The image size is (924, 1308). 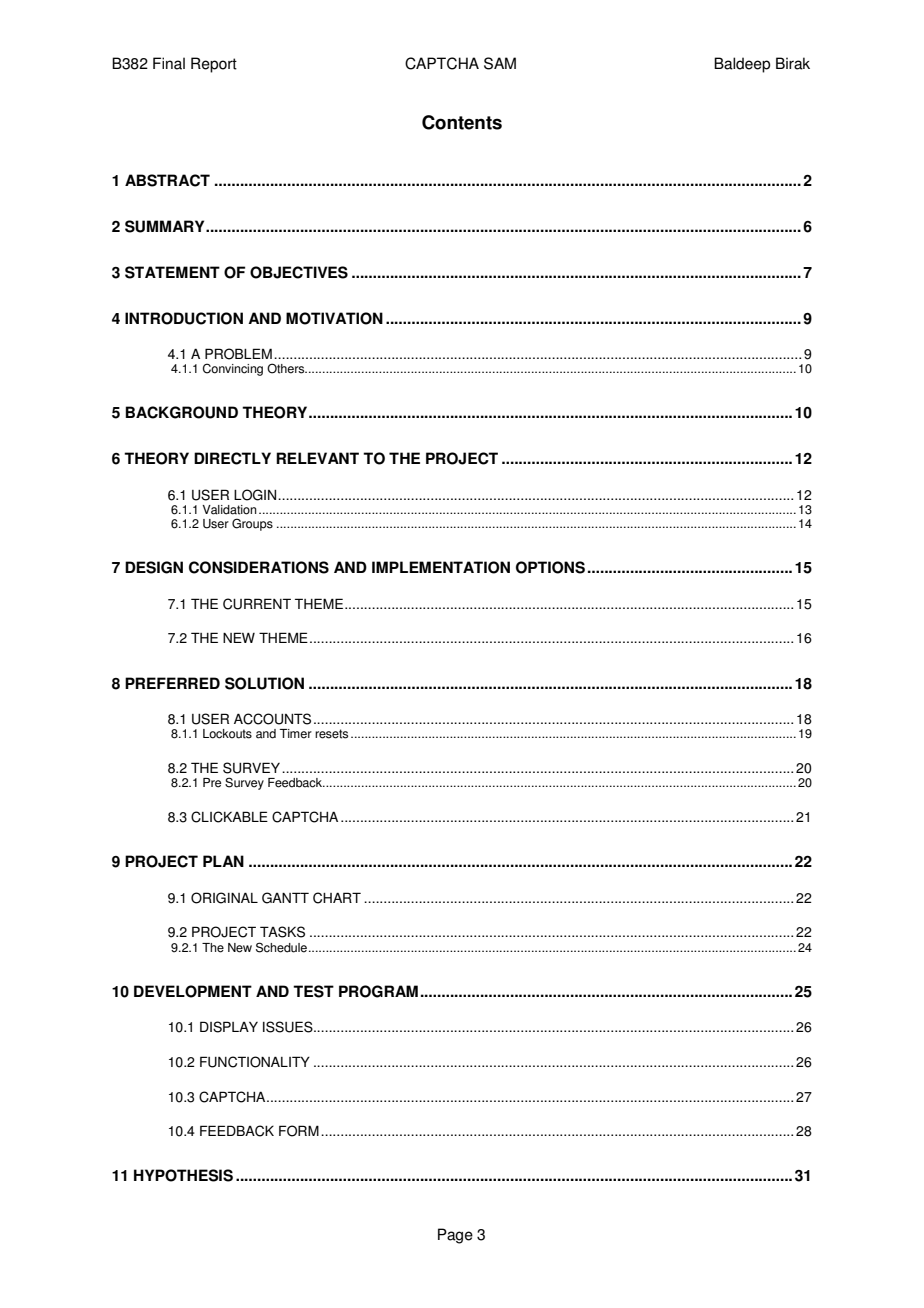 I want to click on resets, so click(x=331, y=734).
